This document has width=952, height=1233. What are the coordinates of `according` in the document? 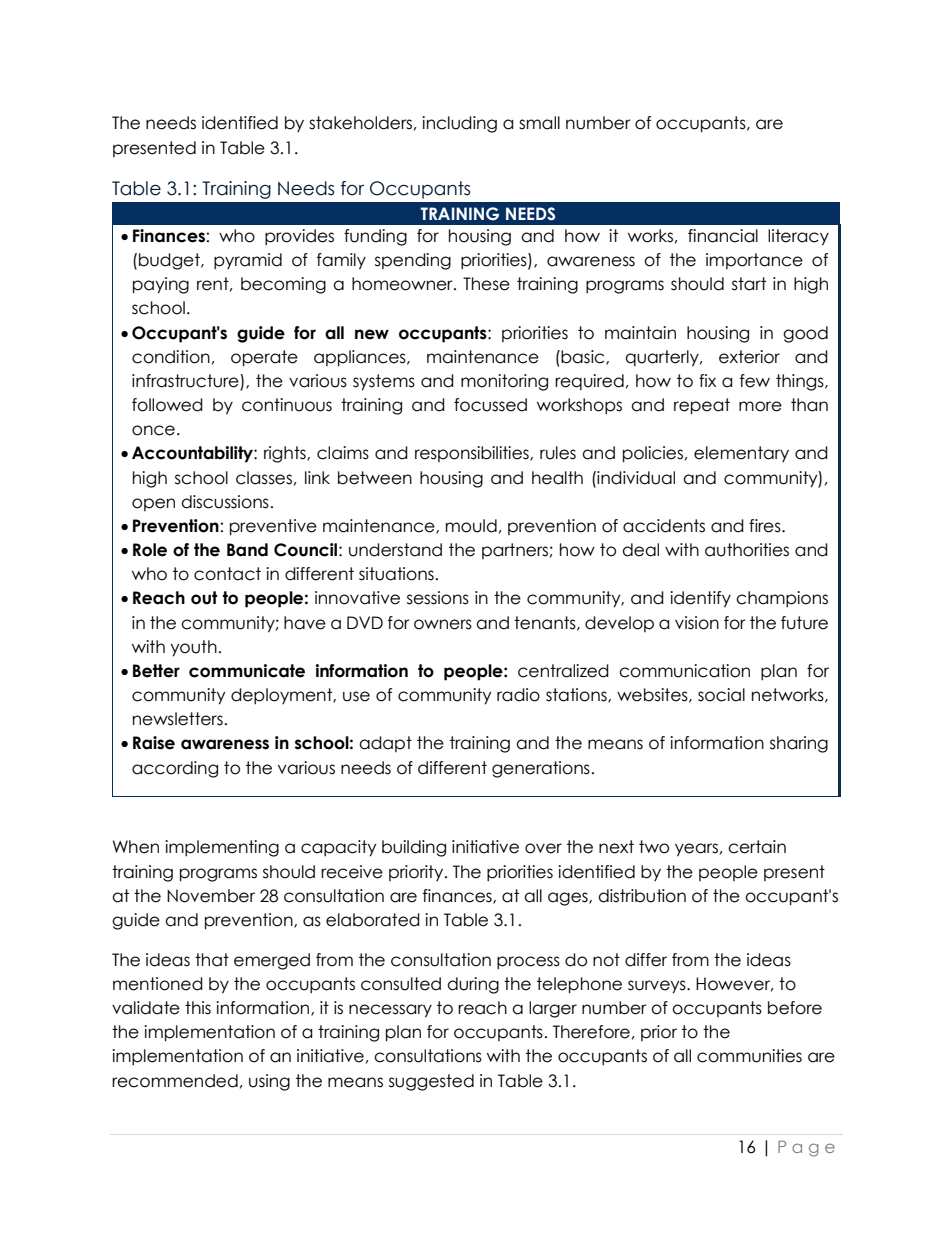 It's located at (175, 769).
